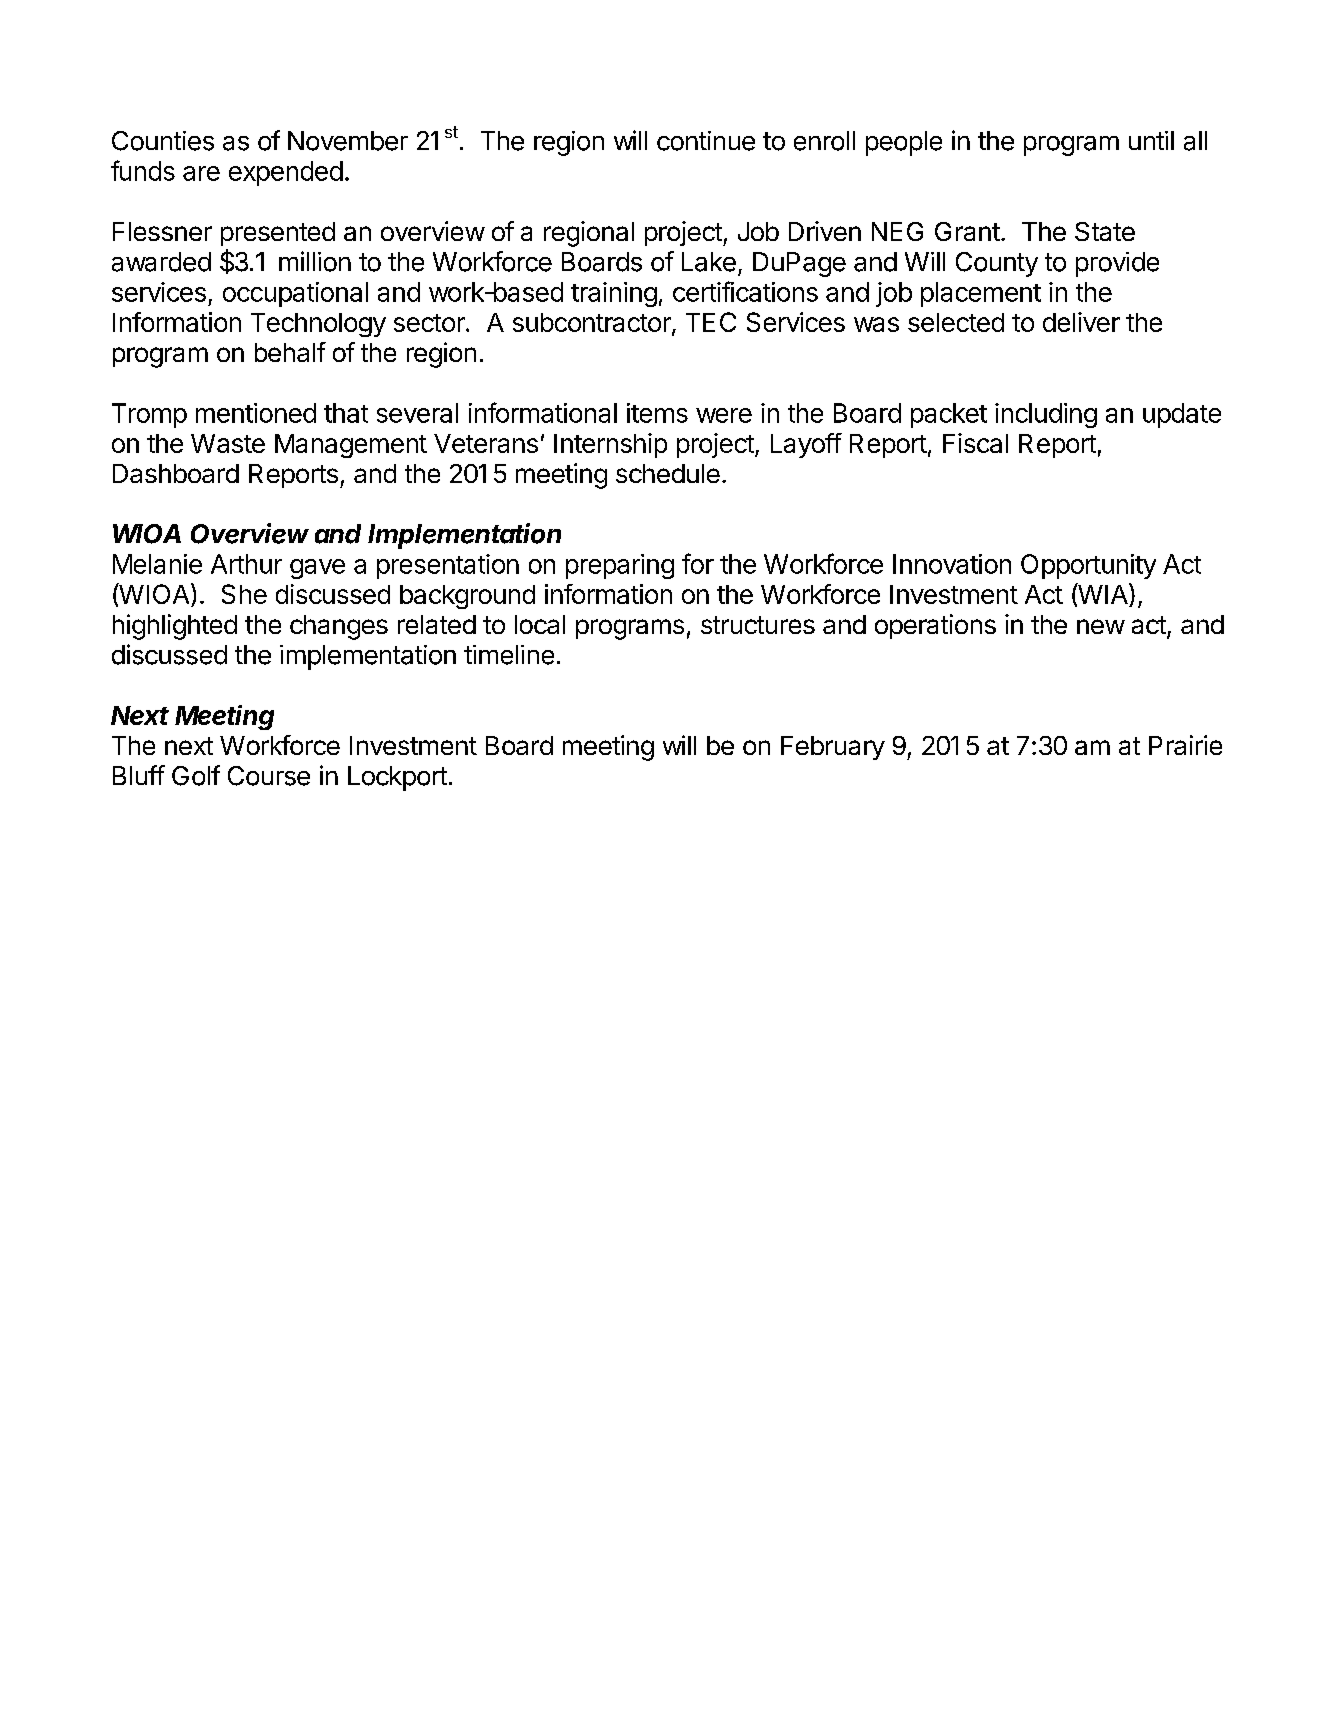 The height and width of the screenshot is (1735, 1341). I want to click on Course, so click(269, 776).
